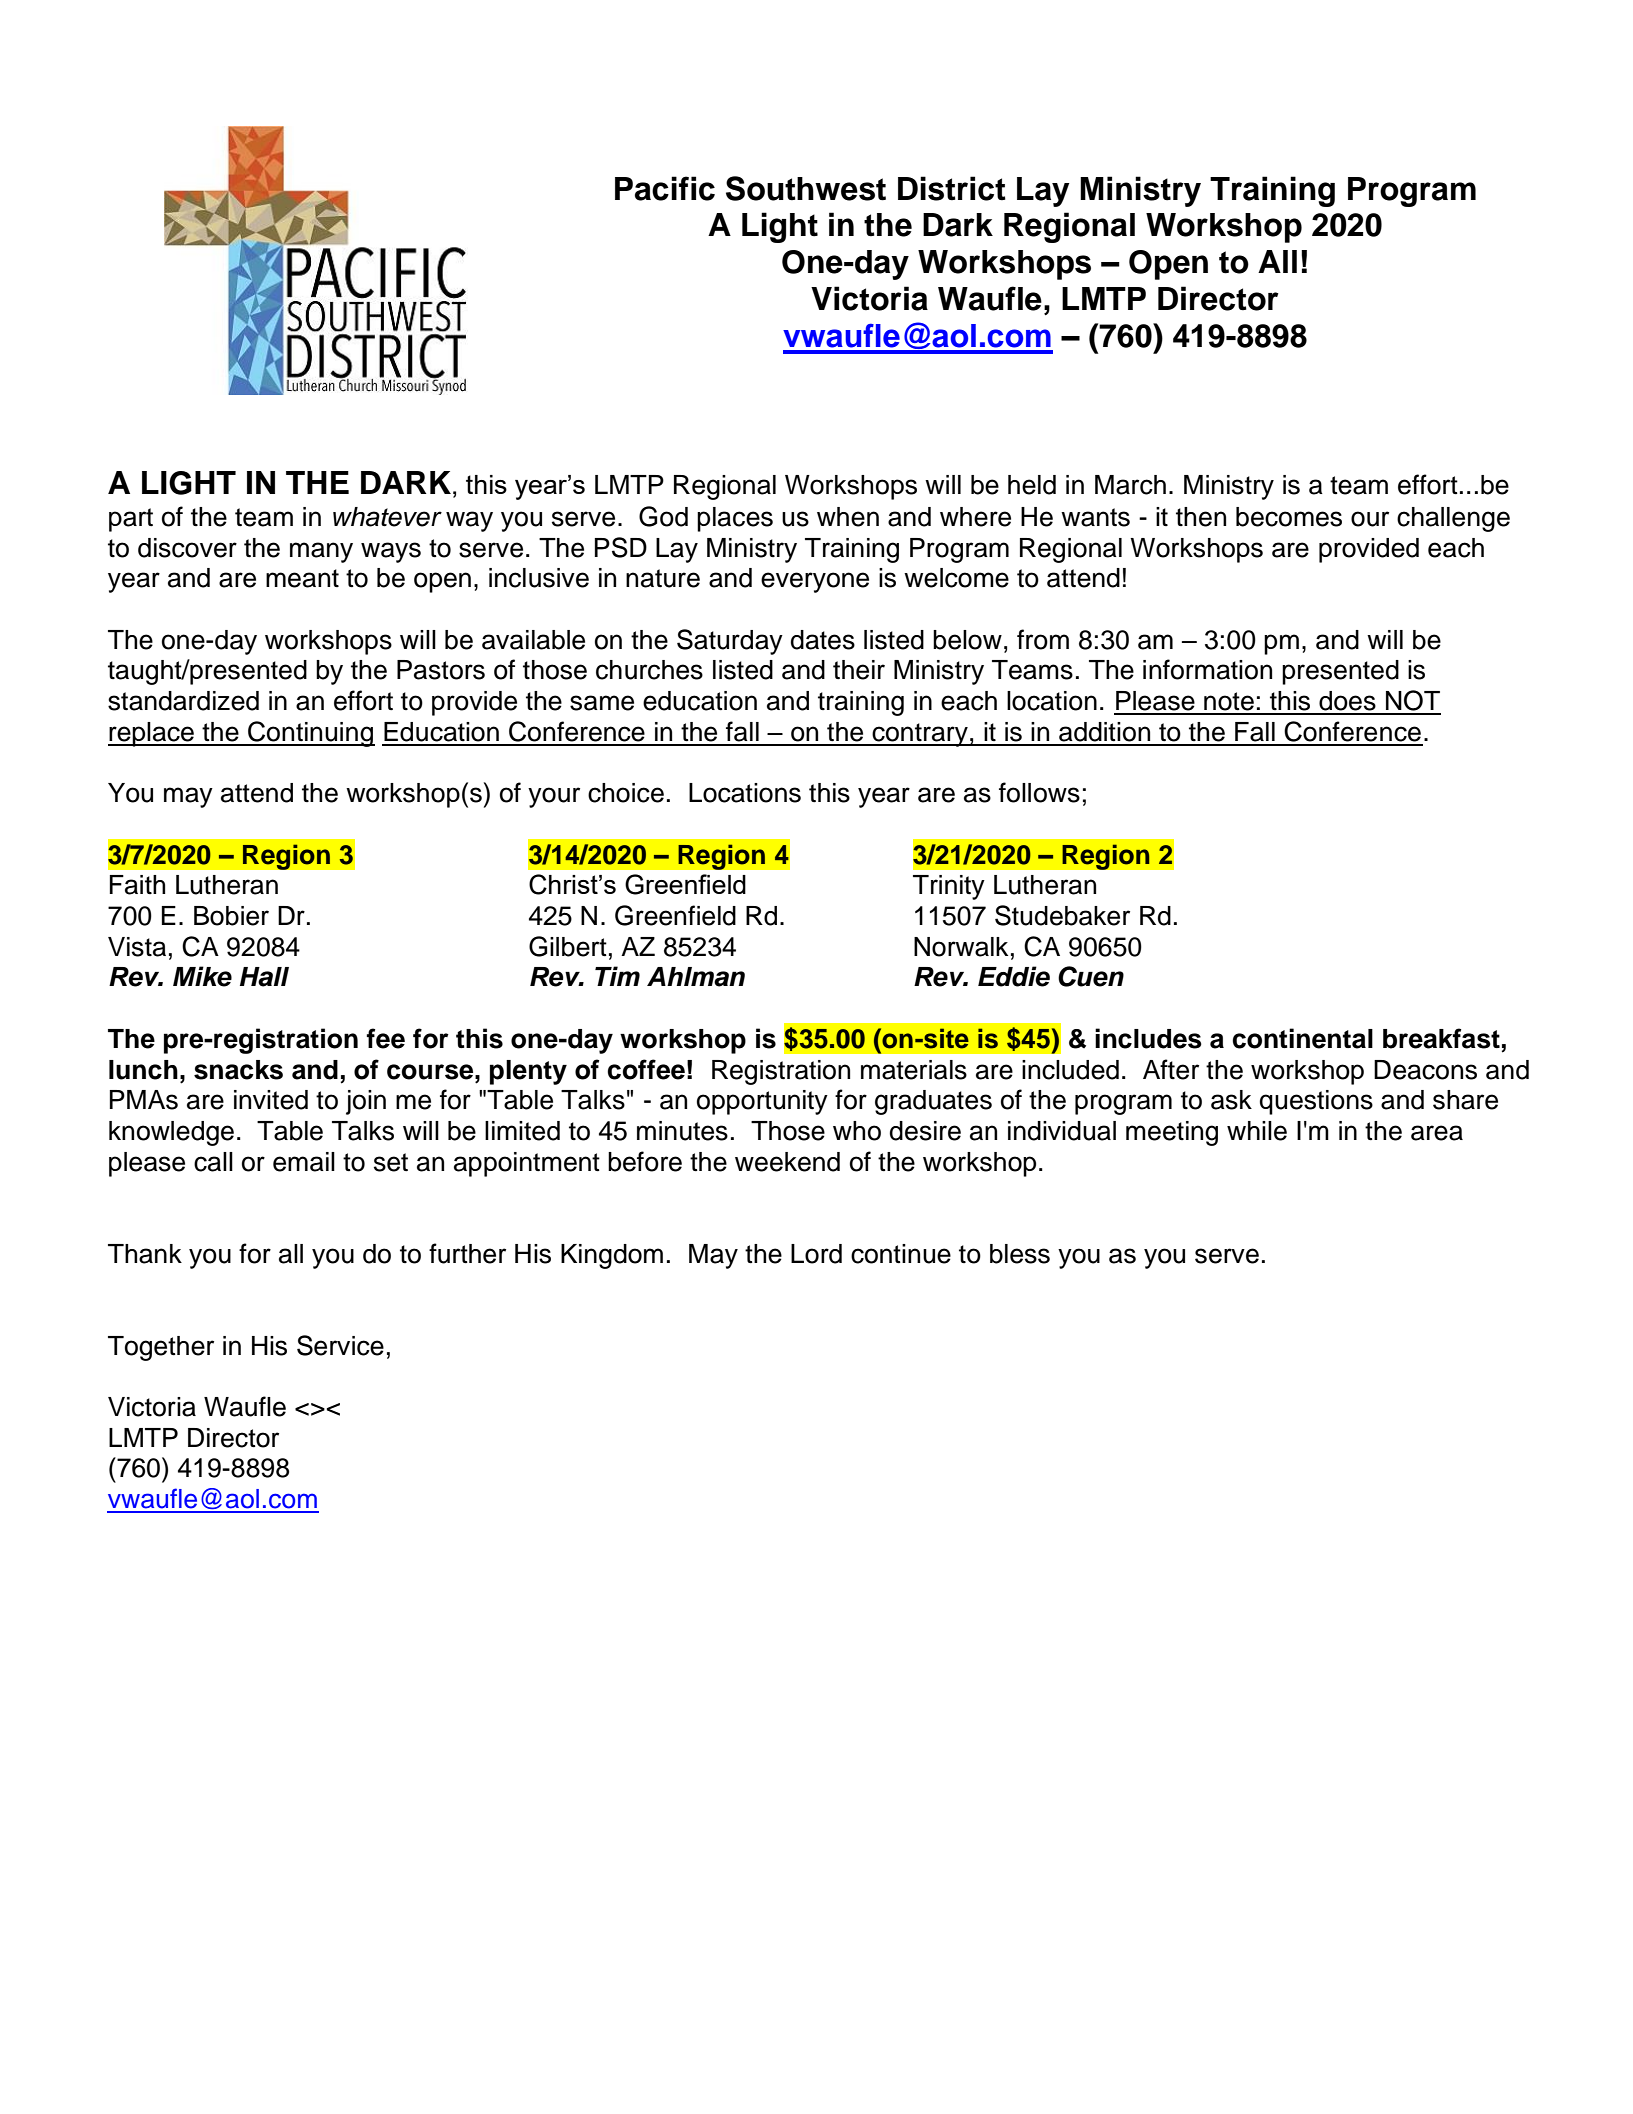 The width and height of the screenshot is (1633, 2114). What do you see at coordinates (340, 1345) in the screenshot?
I see `Service` at bounding box center [340, 1345].
